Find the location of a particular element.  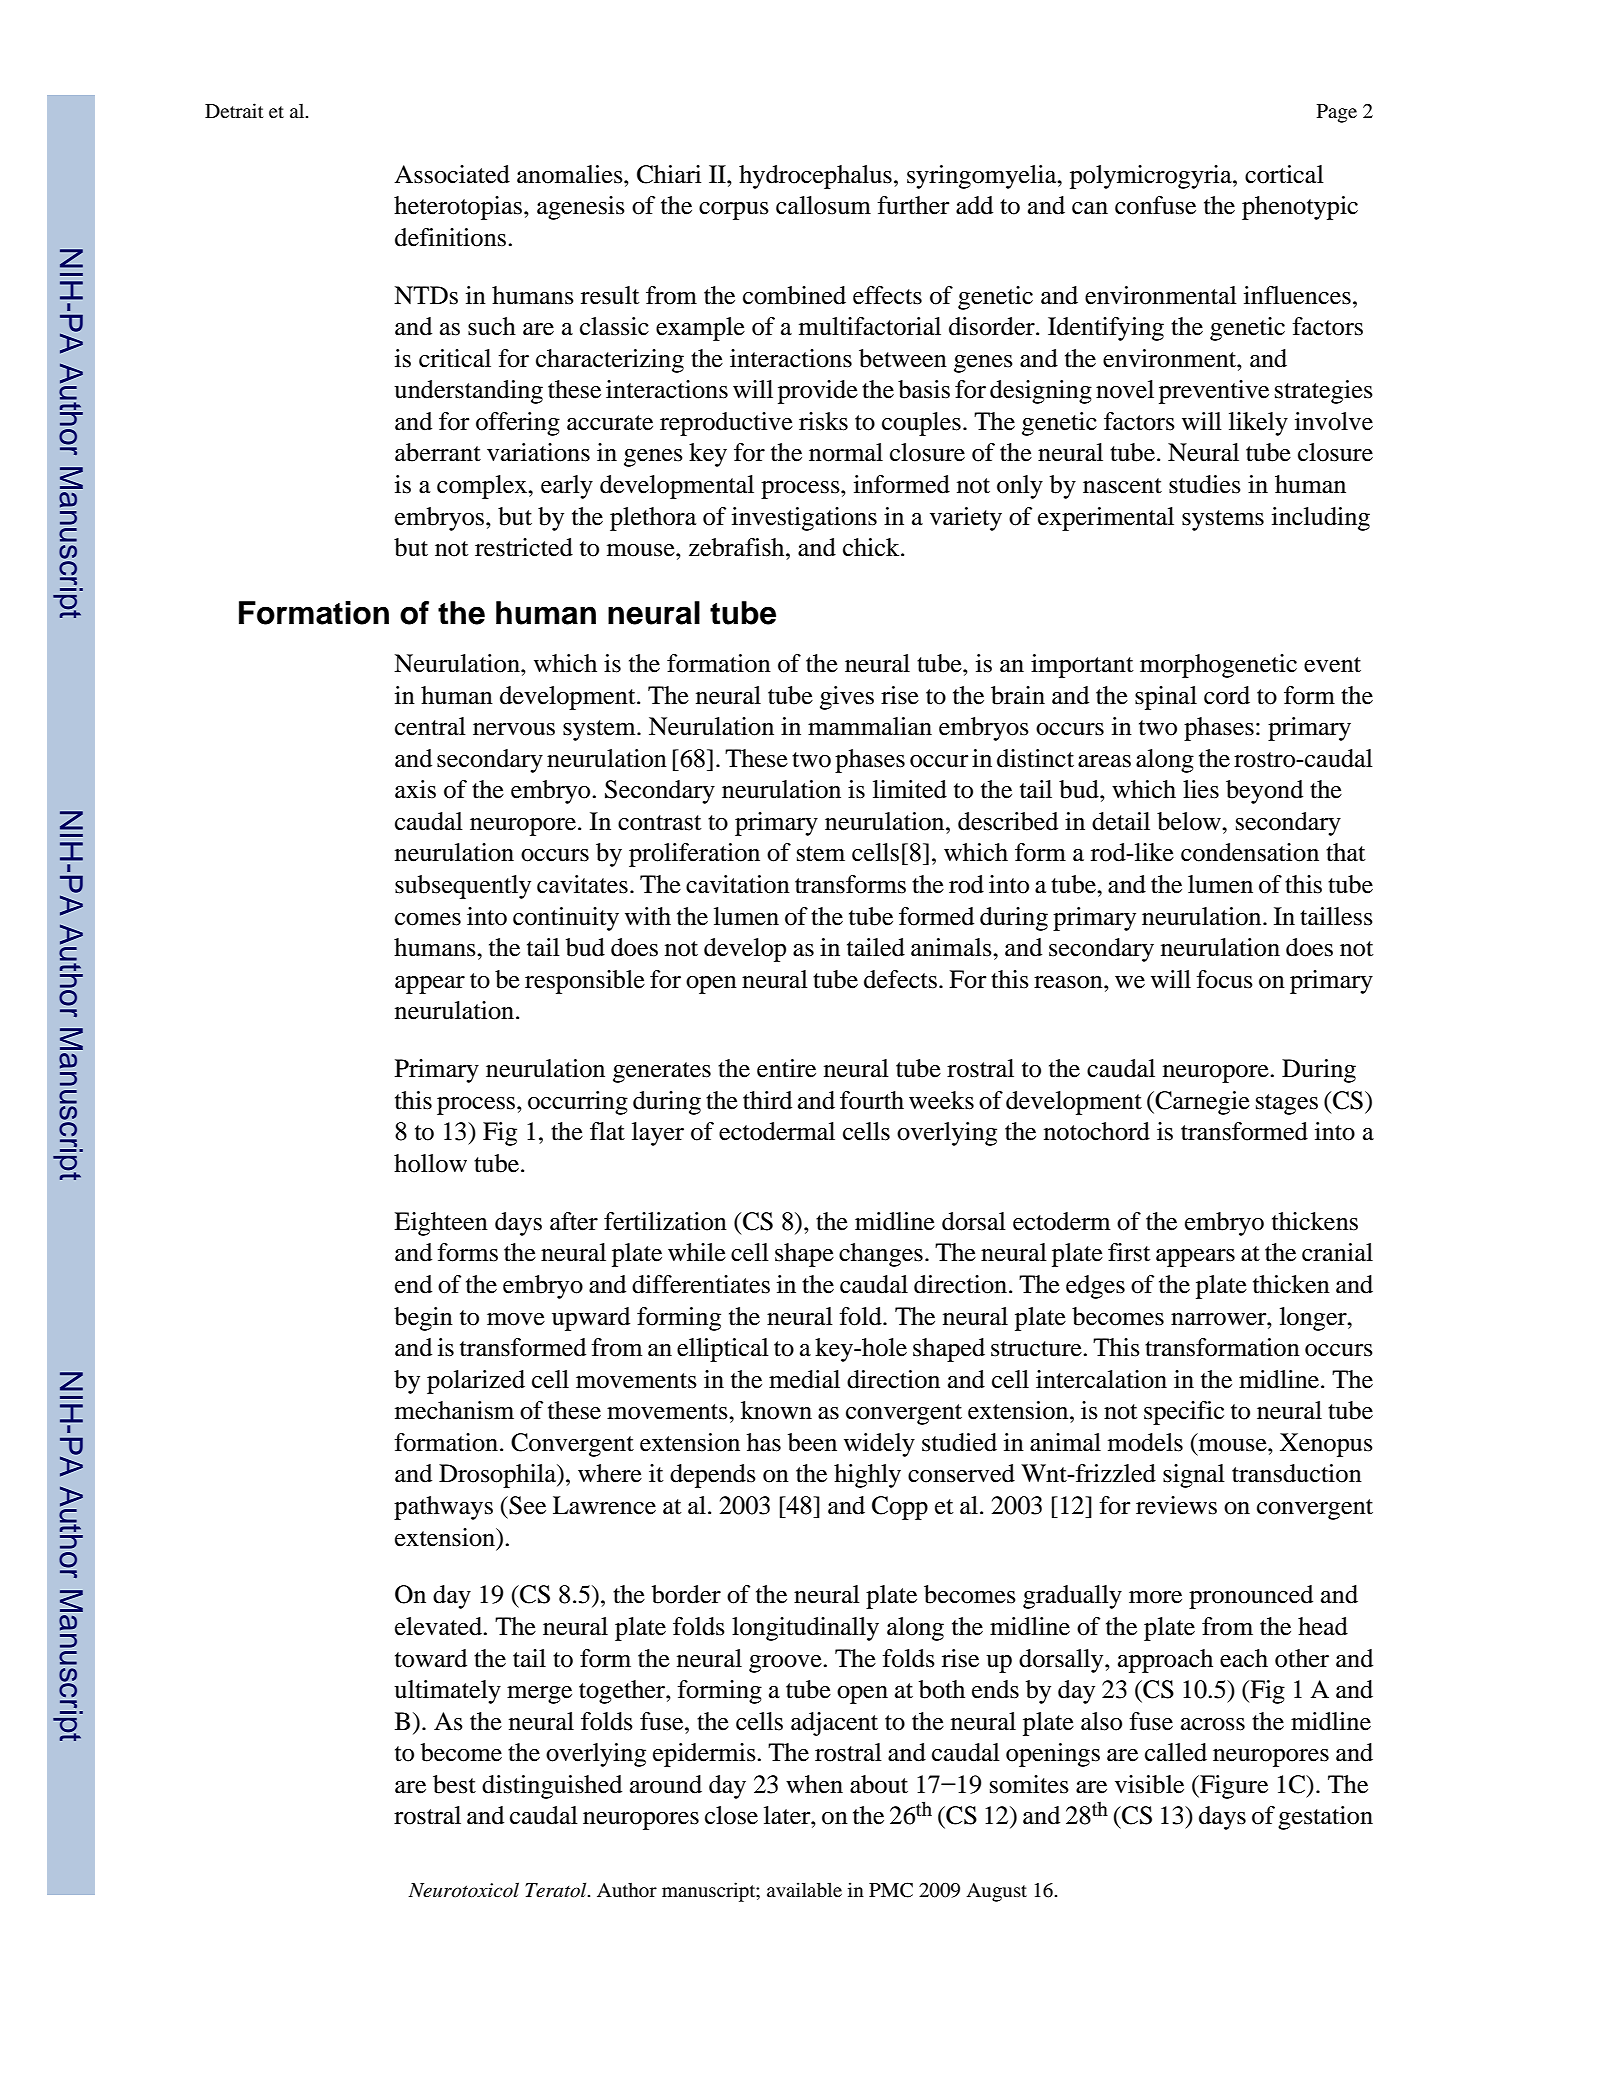

Associated is located at coordinates (452, 174).
